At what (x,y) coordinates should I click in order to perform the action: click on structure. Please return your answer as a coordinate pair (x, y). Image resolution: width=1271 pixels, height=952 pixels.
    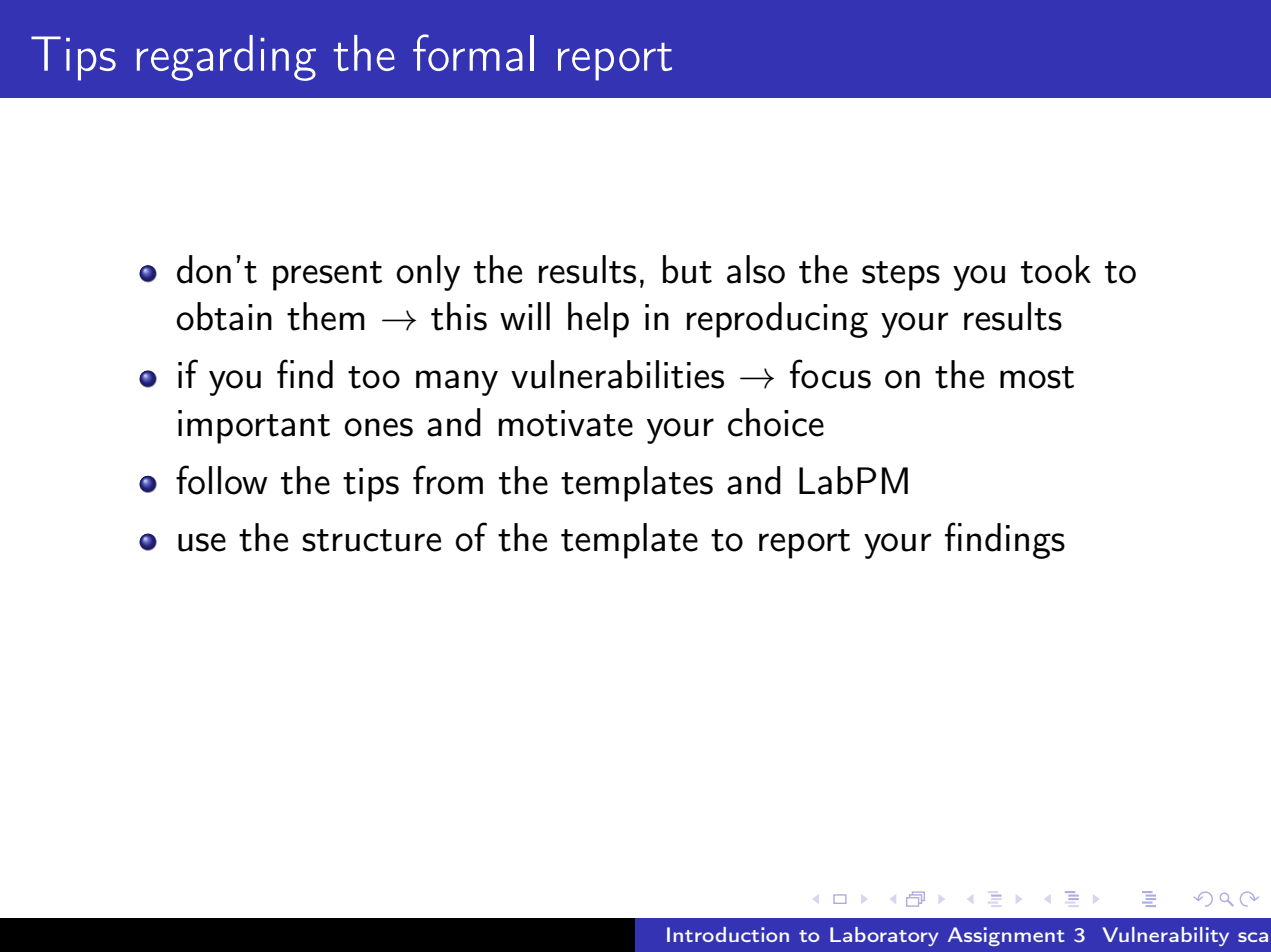
    Looking at the image, I should click on (371, 540).
